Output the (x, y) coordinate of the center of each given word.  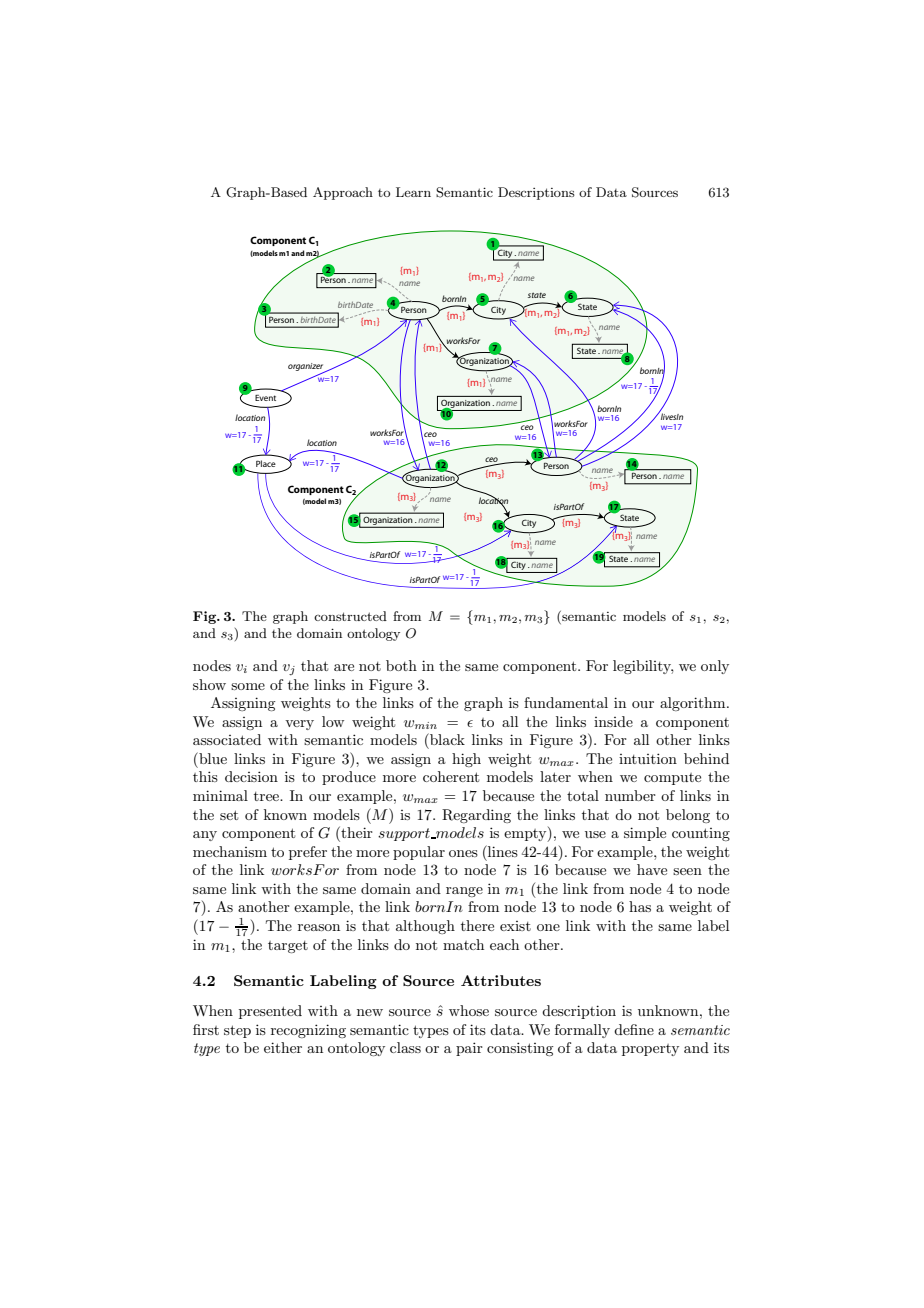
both (401, 665)
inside (613, 721)
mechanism (230, 851)
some (248, 686)
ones (463, 853)
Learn (413, 192)
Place (266, 463)
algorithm (694, 704)
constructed (350, 616)
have (652, 869)
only (715, 667)
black (446, 739)
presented (270, 1012)
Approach (343, 193)
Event (265, 398)
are (344, 667)
